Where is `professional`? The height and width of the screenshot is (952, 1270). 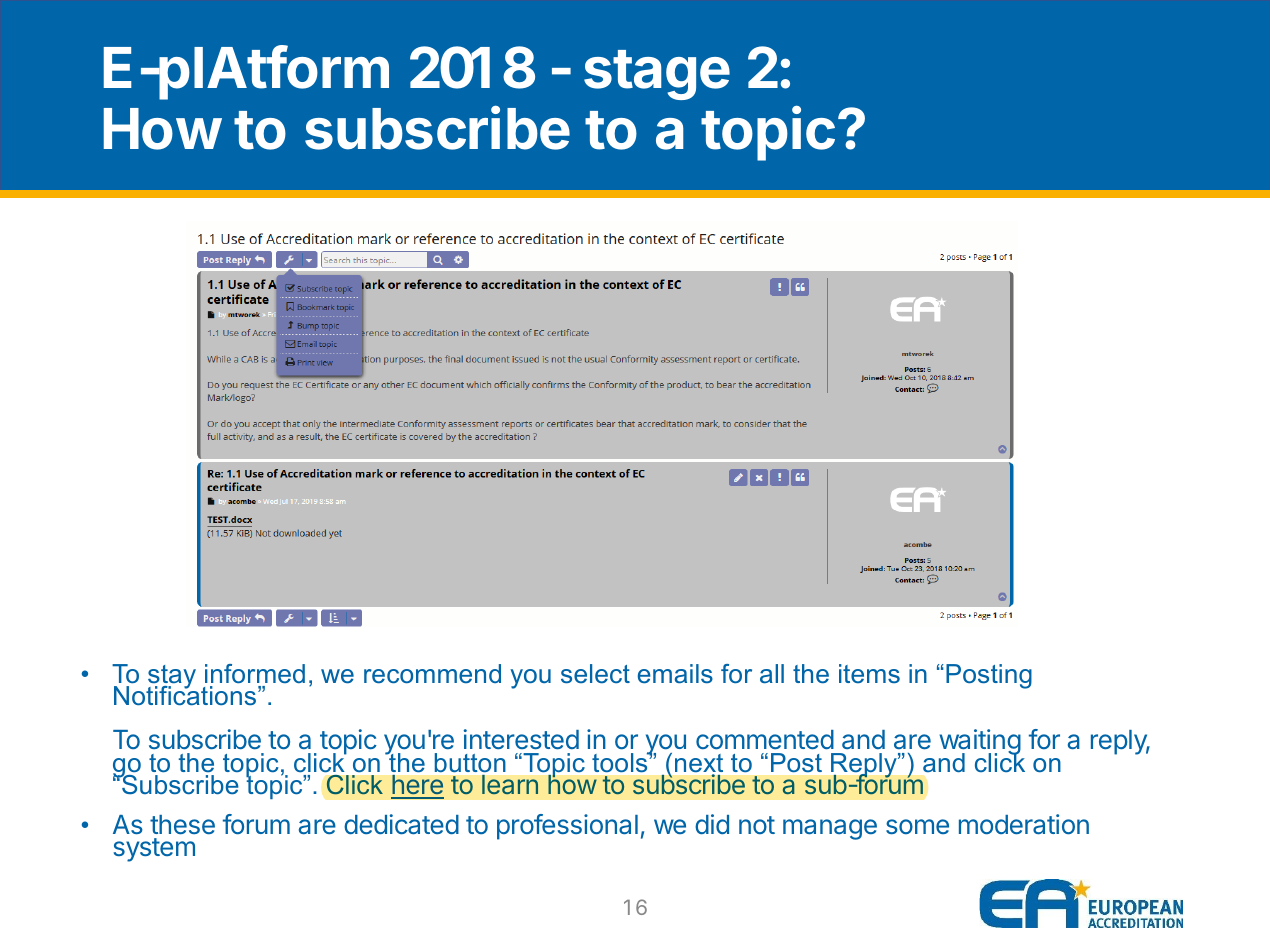 professional is located at coordinates (567, 827).
